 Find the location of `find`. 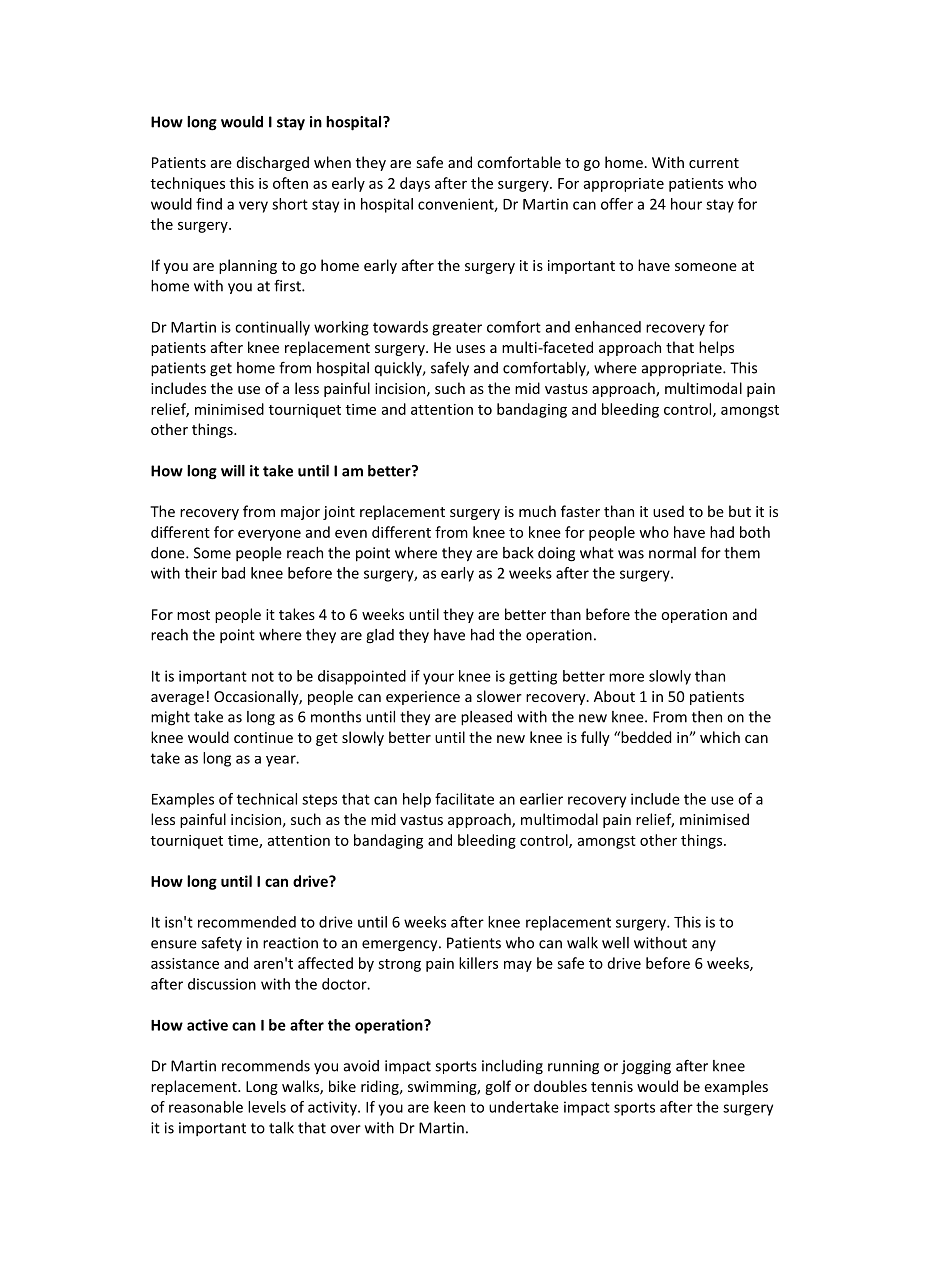

find is located at coordinates (209, 204).
